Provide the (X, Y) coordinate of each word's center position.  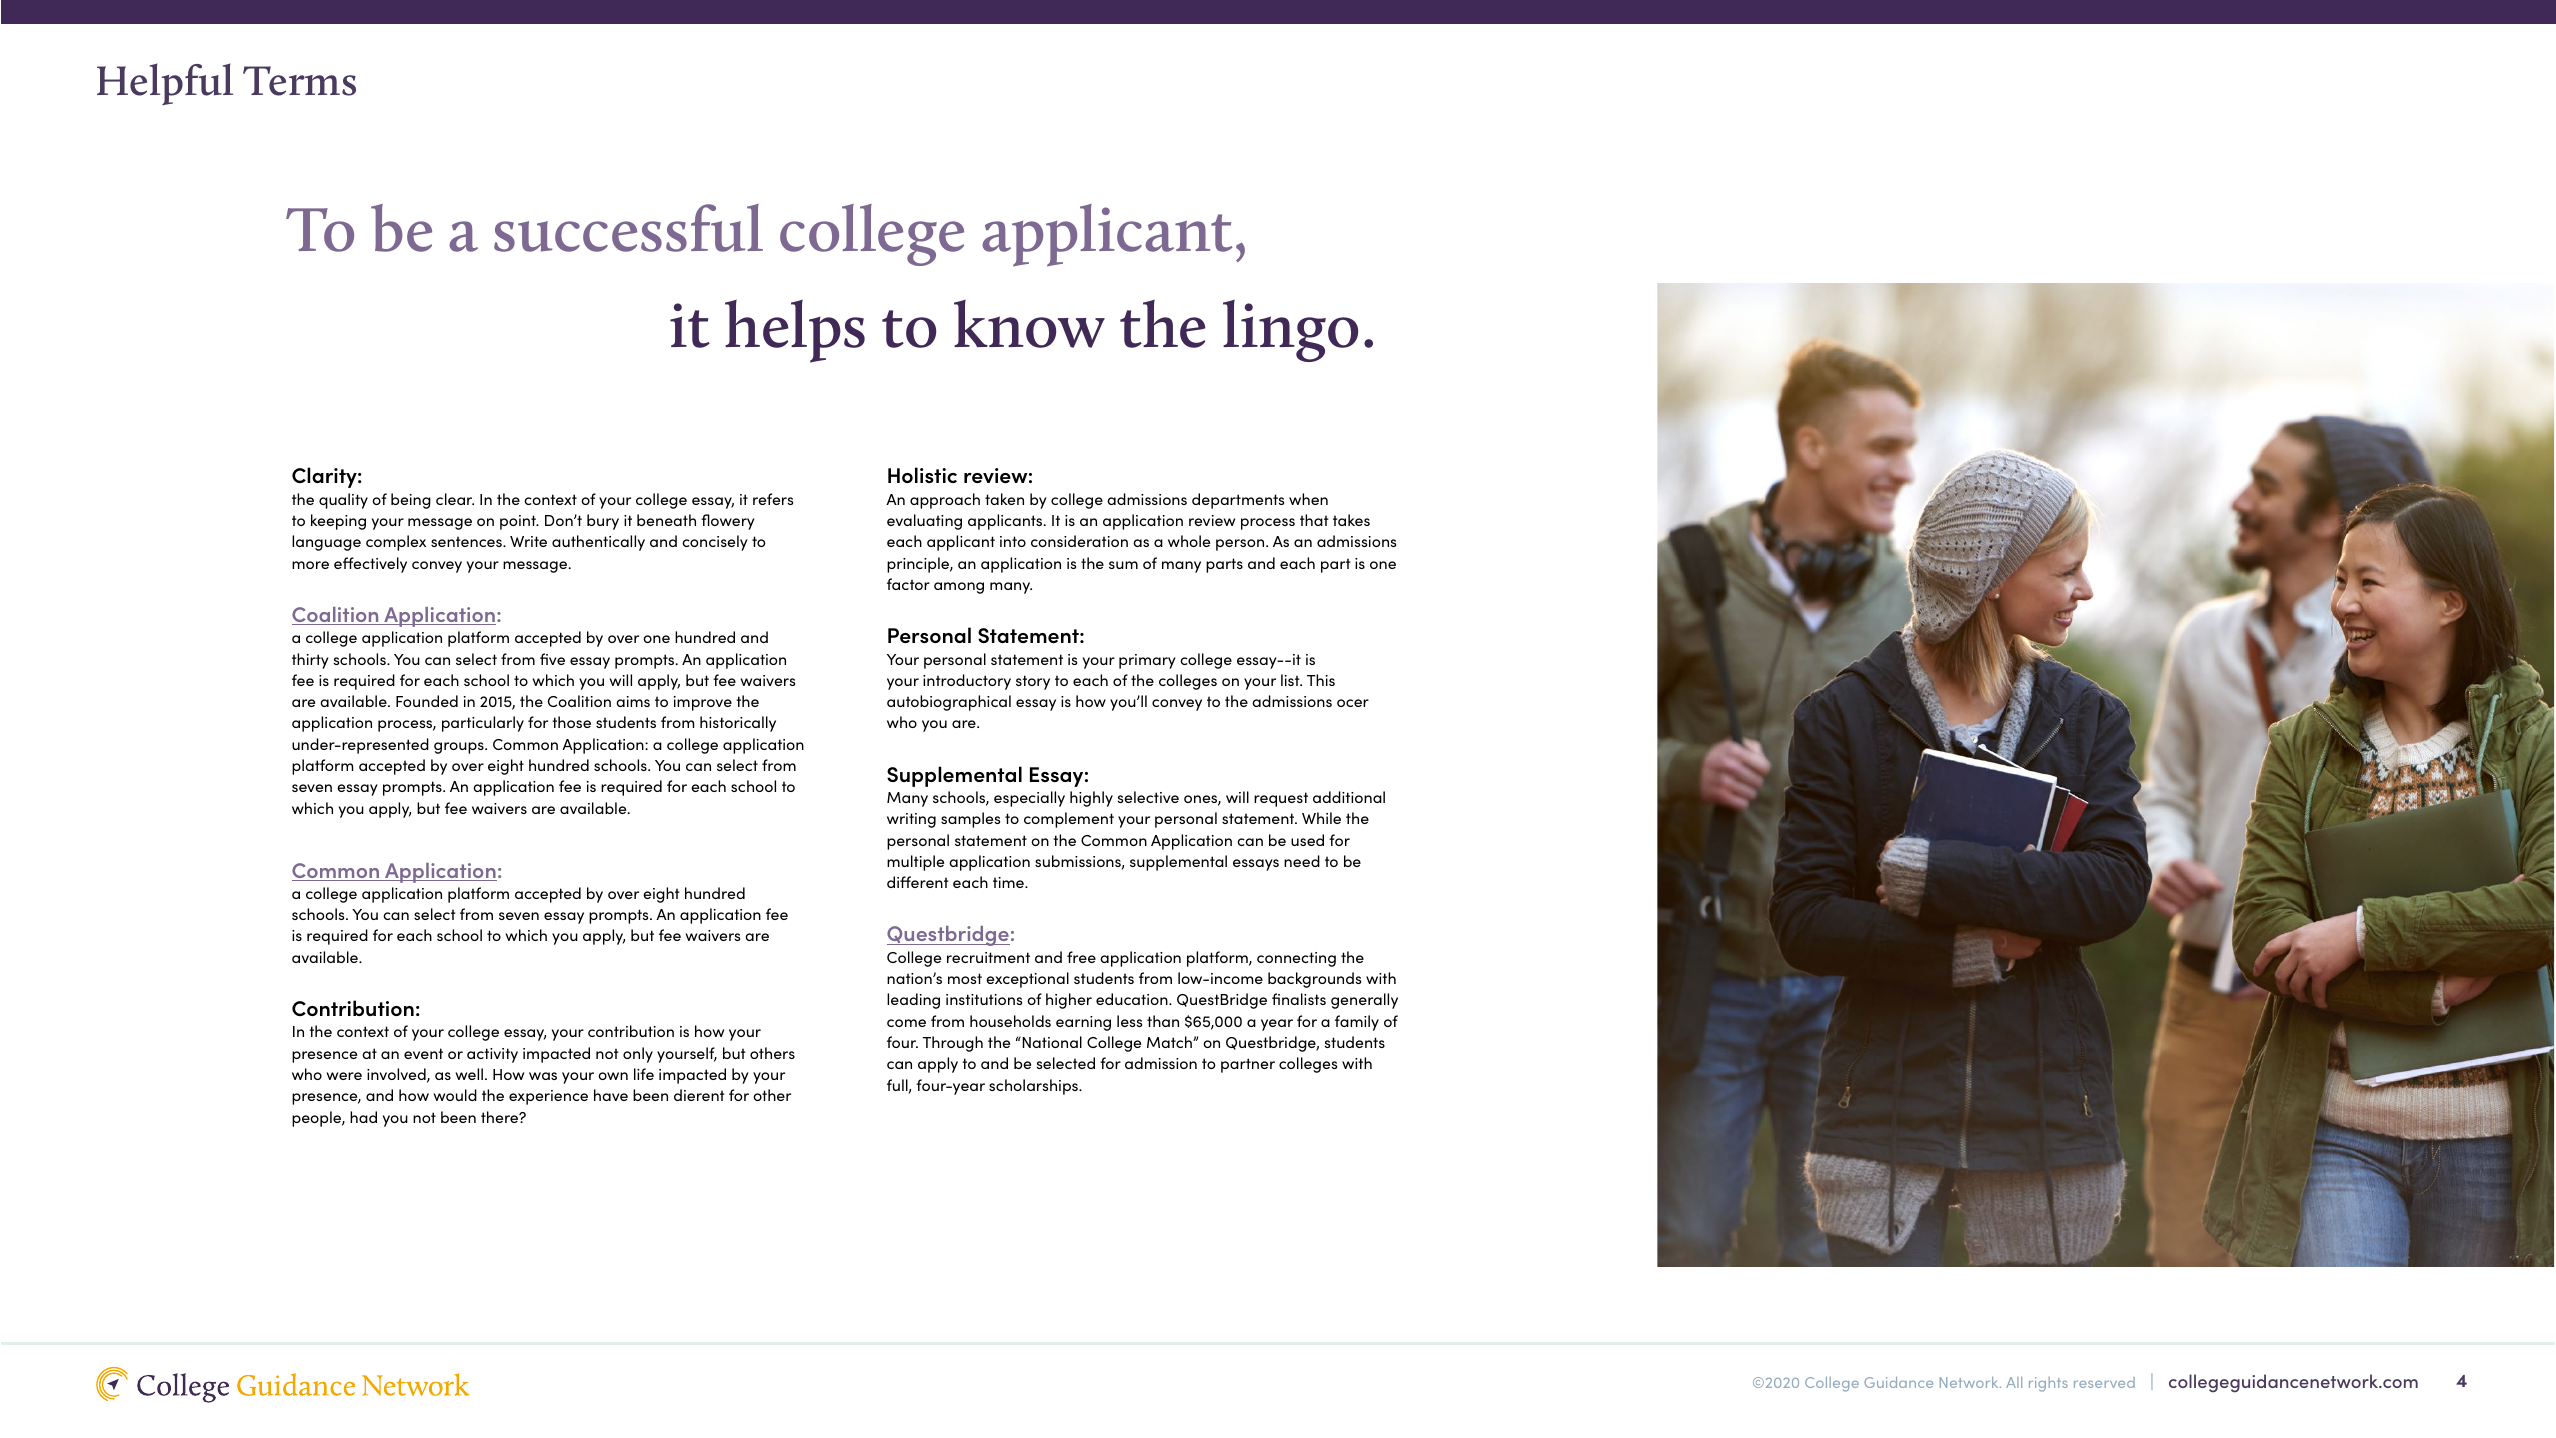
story (1033, 682)
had (363, 1117)
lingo (1290, 331)
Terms (299, 81)
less (1129, 1021)
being (411, 501)
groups (460, 748)
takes (1351, 520)
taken (1004, 499)
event (423, 1053)
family (1357, 1023)
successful (628, 228)
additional (1349, 797)
